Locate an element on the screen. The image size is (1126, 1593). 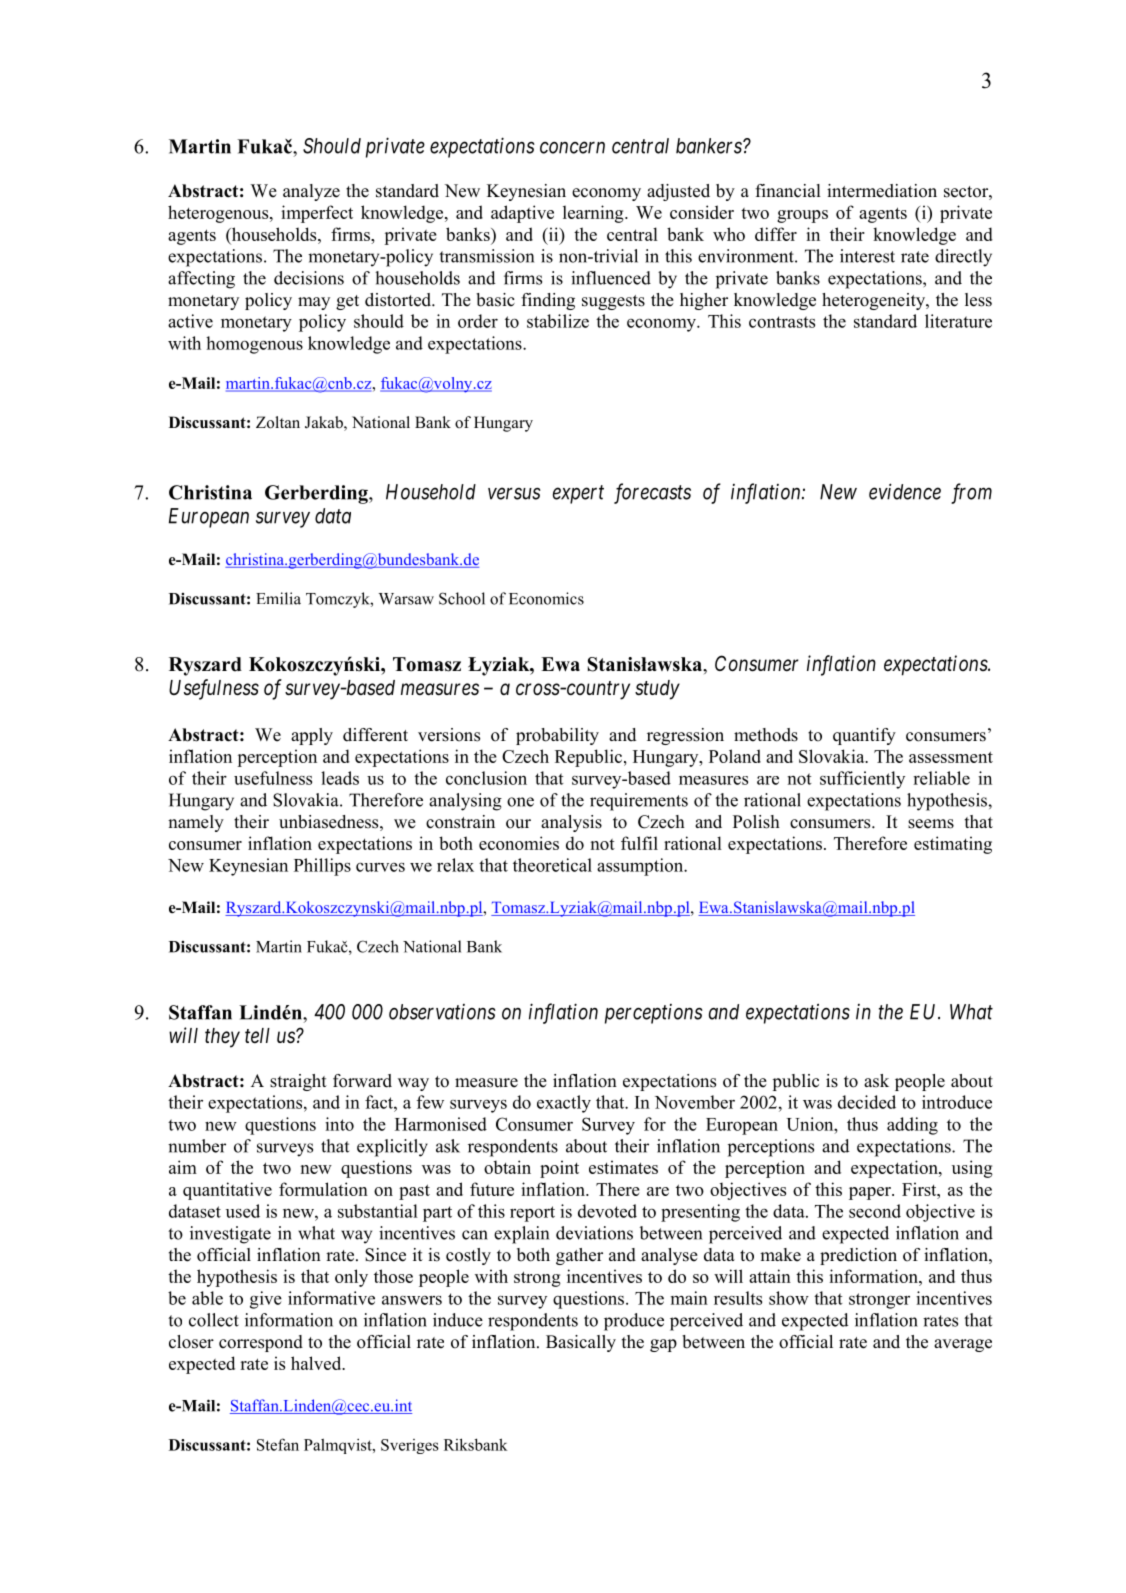
learning is located at coordinates (594, 214).
